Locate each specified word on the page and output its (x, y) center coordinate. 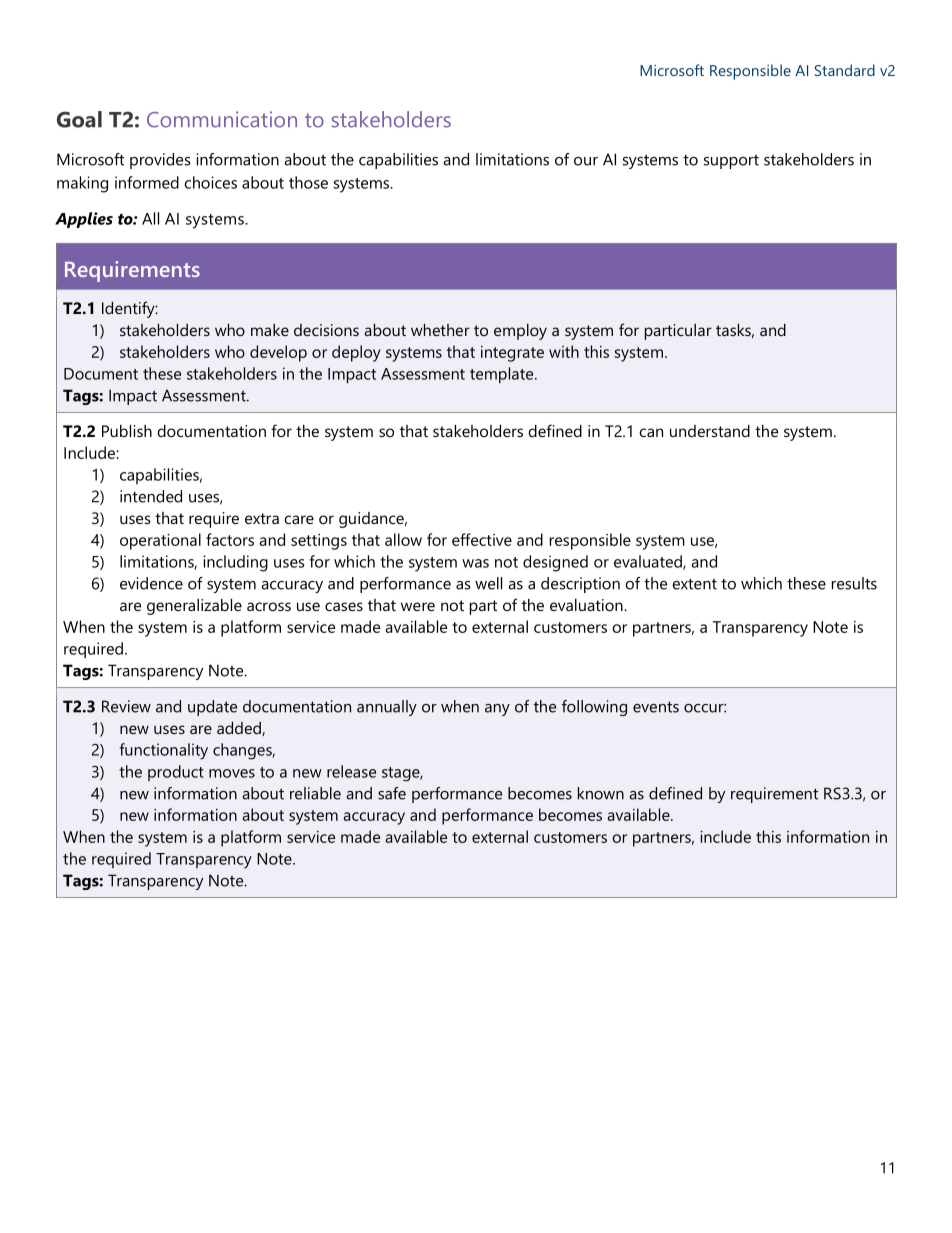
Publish (127, 431)
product (176, 773)
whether (440, 330)
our (586, 161)
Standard (844, 70)
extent (695, 584)
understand (710, 431)
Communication (222, 119)
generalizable (194, 607)
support (731, 162)
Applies (84, 220)
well (488, 583)
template (503, 375)
